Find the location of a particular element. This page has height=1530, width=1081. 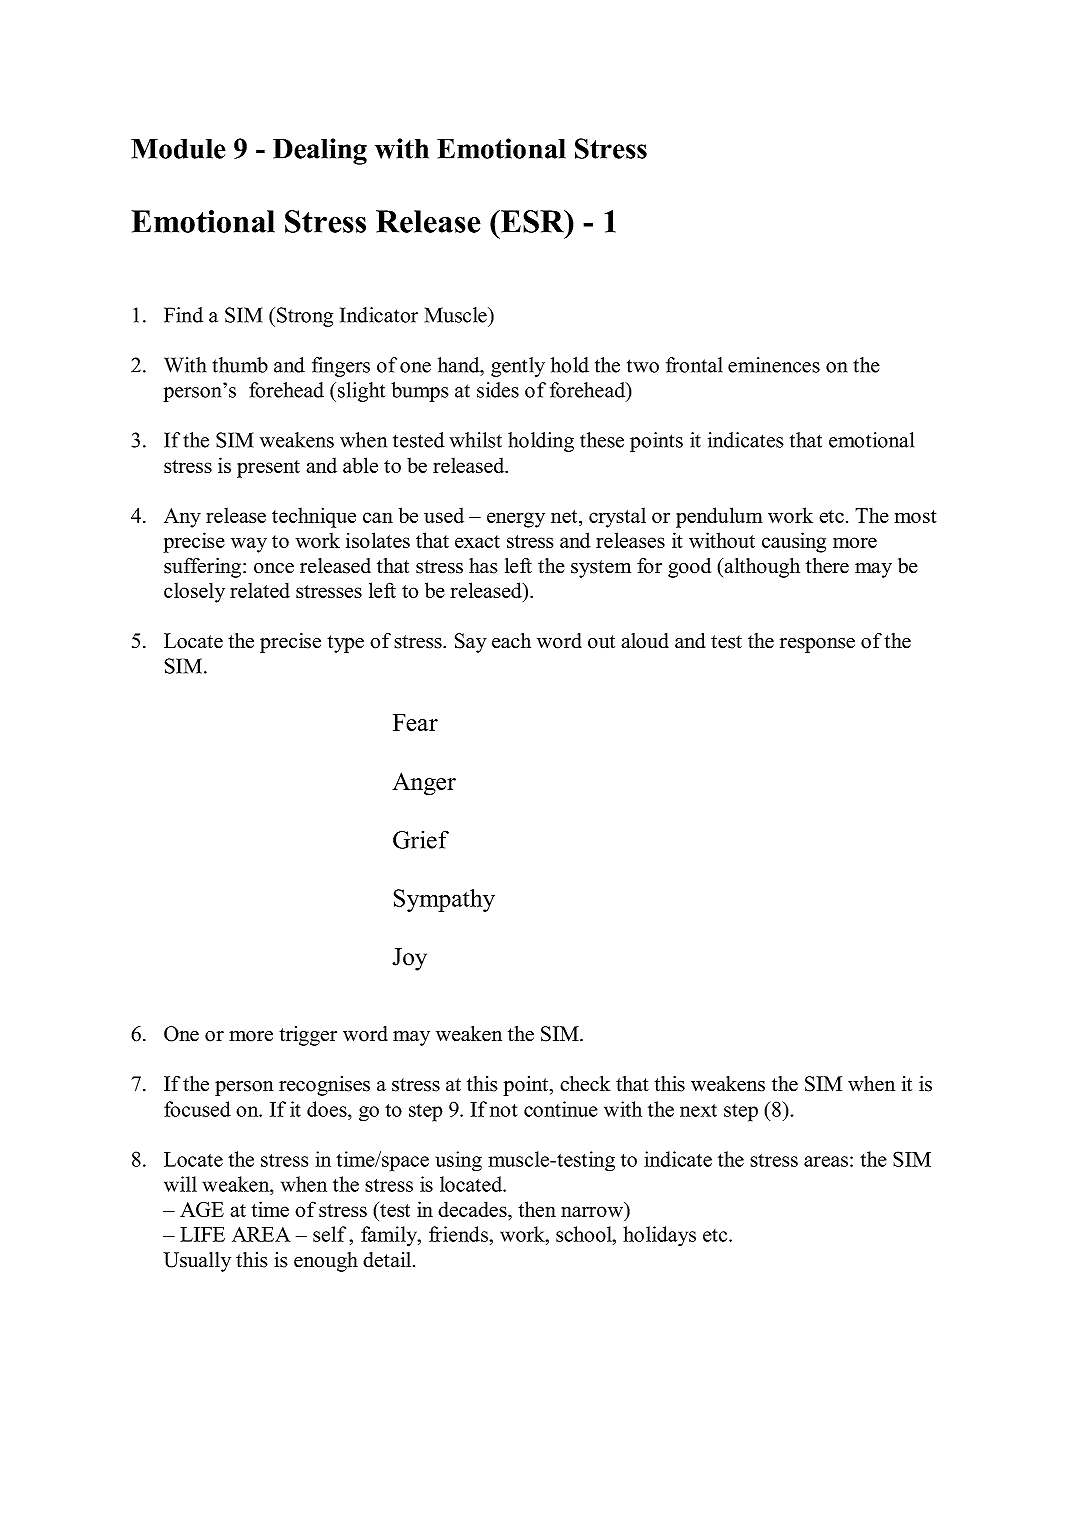

these is located at coordinates (602, 440).
